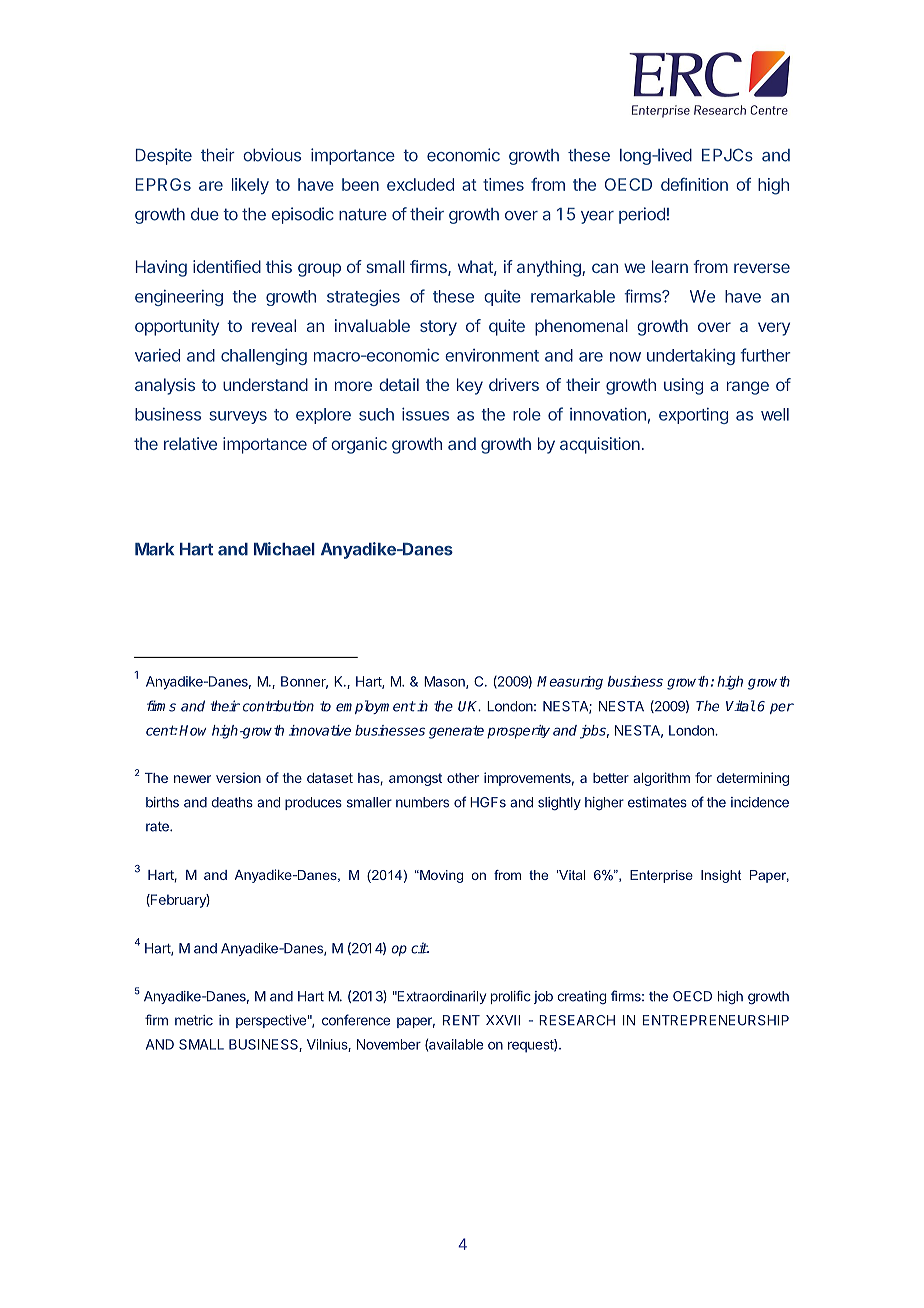 The image size is (924, 1308). What do you see at coordinates (694, 184) in the document?
I see `definition` at bounding box center [694, 184].
